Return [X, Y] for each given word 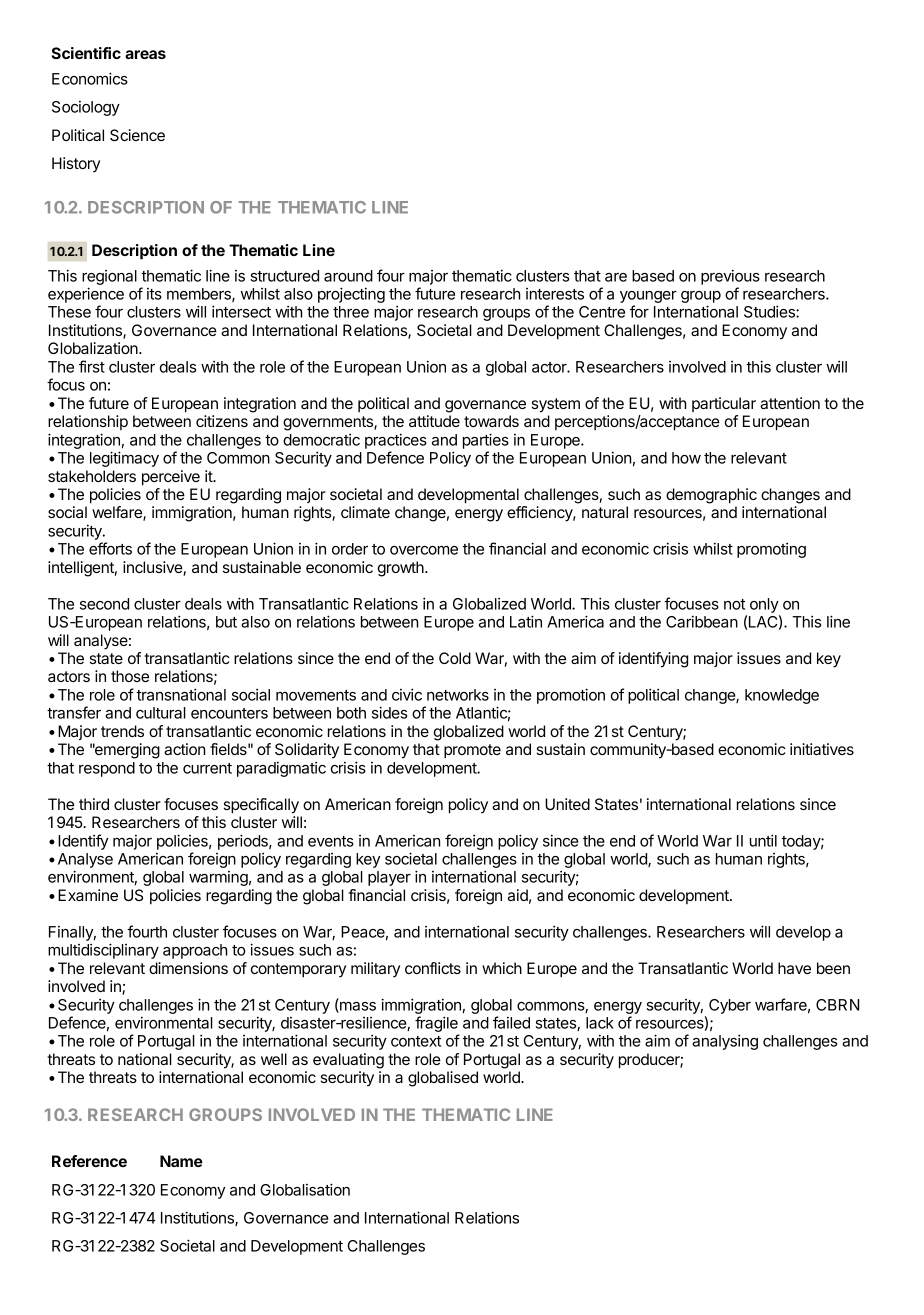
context [416, 1041]
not [734, 604]
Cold [455, 658]
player [389, 878]
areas [145, 54]
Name [181, 1161]
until [763, 840]
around [348, 276]
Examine [88, 895]
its [154, 294]
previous [730, 277]
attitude [434, 421]
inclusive [153, 568]
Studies [770, 311]
